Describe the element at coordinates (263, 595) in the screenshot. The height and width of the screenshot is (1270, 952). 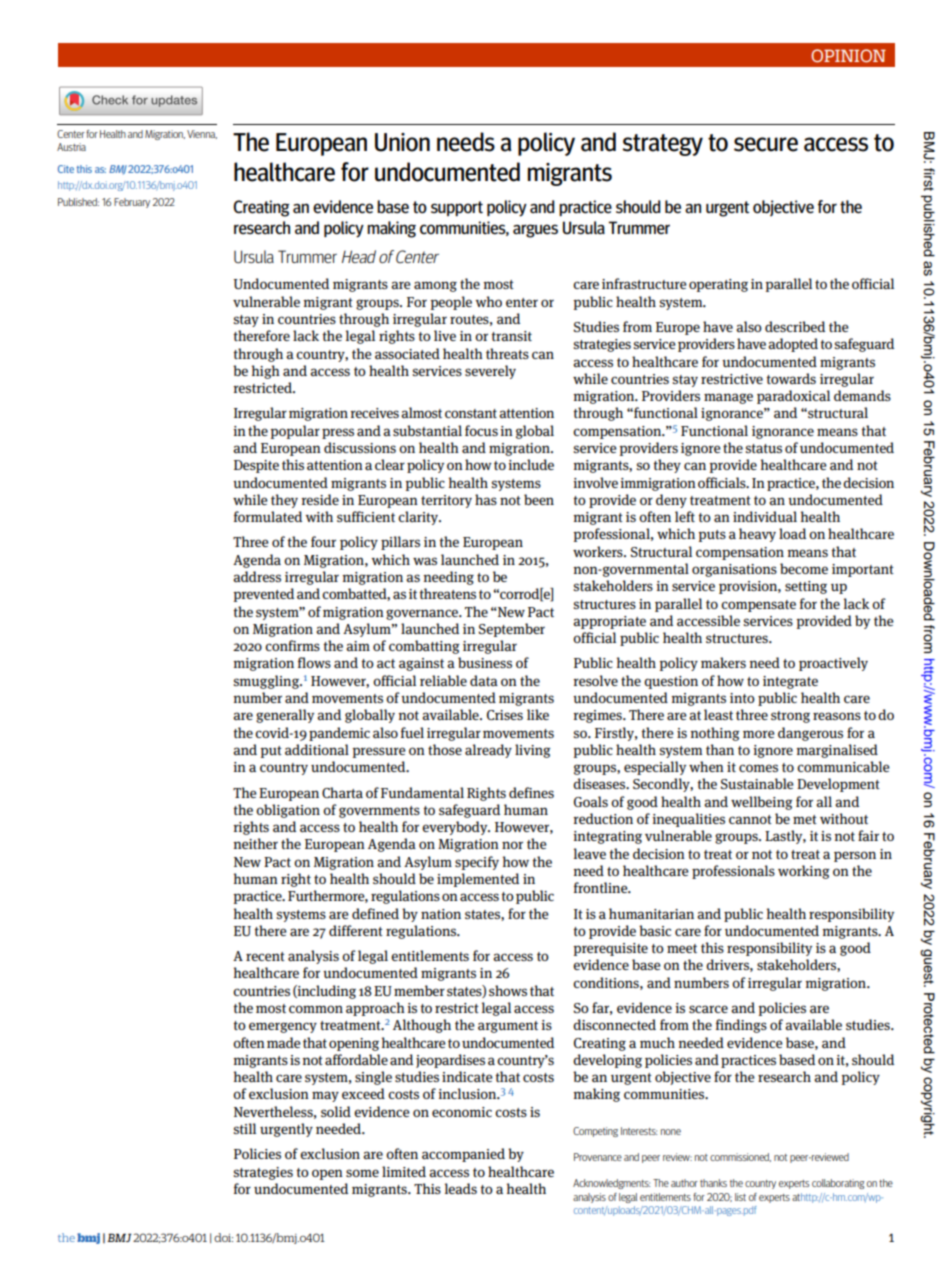
I see `prevented` at that location.
